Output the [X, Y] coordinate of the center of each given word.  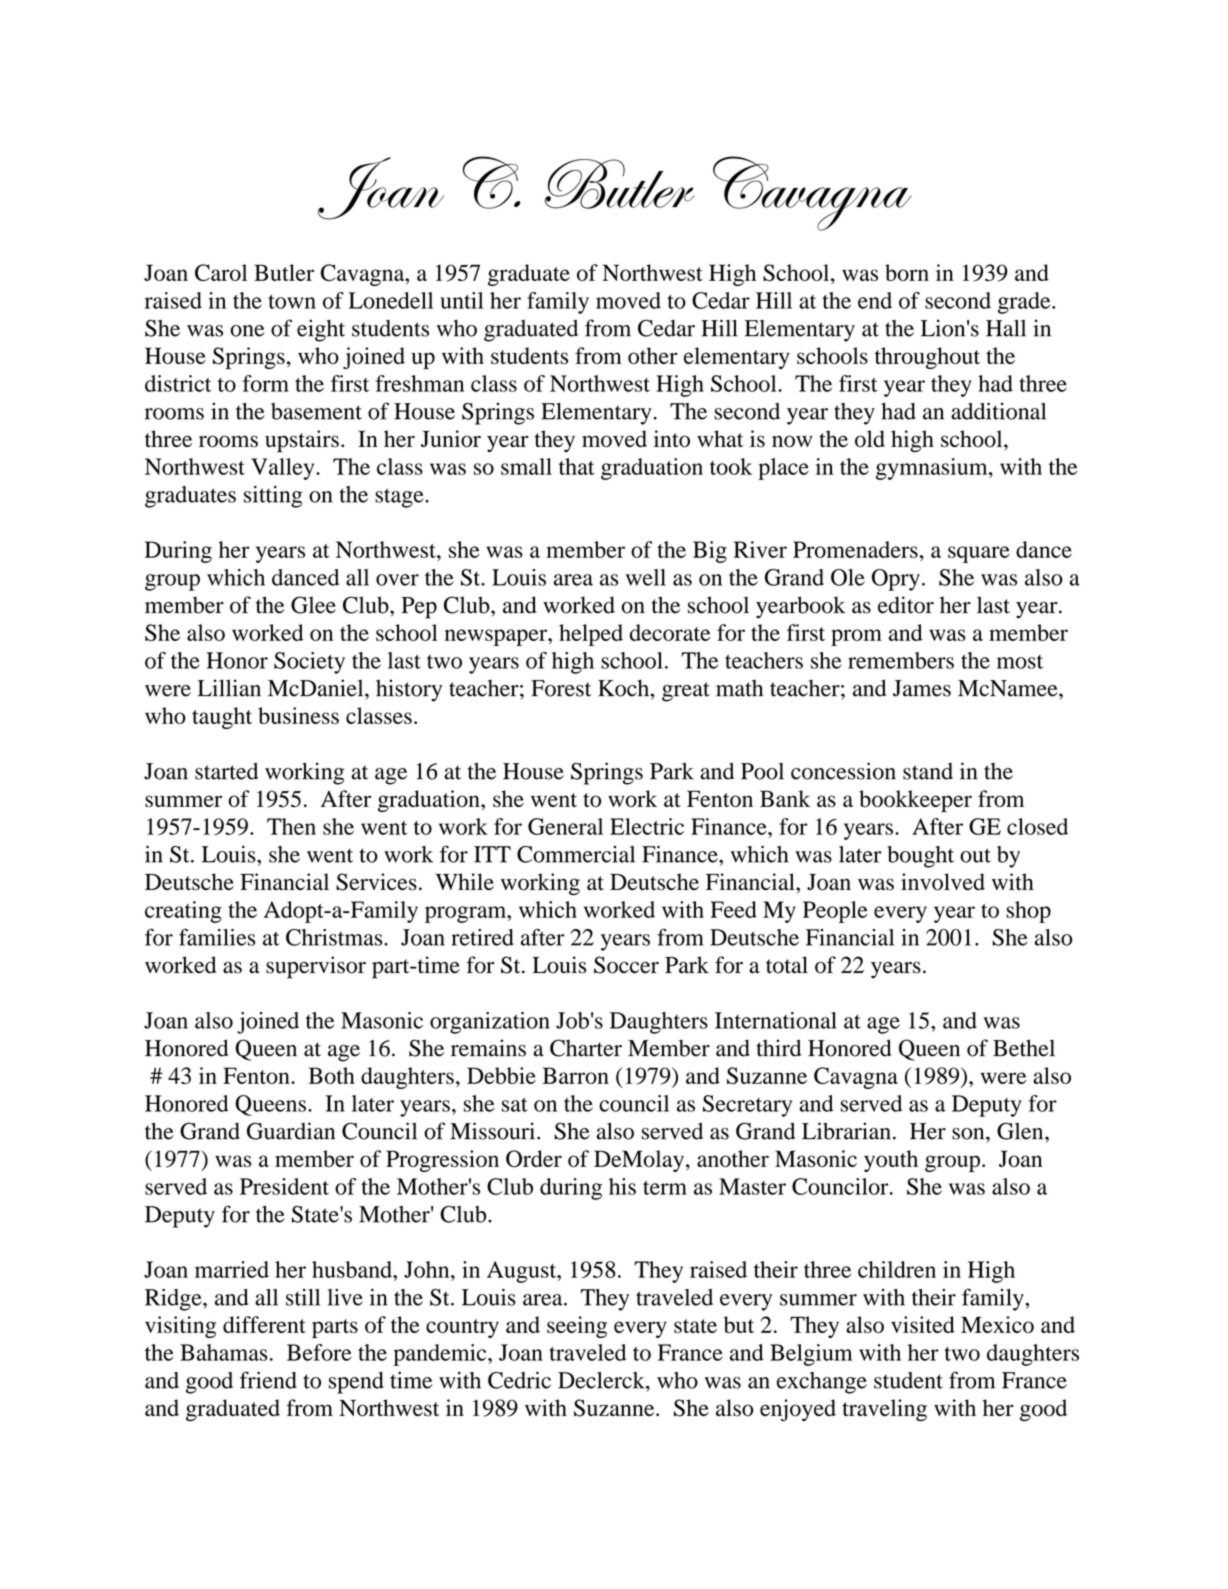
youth [891, 1161]
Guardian [291, 1131]
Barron [575, 1075]
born [907, 272]
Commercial [576, 854]
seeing [577, 1327]
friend [268, 1380]
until [462, 300]
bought [921, 857]
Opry [896, 580]
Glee [313, 605]
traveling [884, 1410]
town [292, 302]
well [646, 577]
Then [291, 826]
